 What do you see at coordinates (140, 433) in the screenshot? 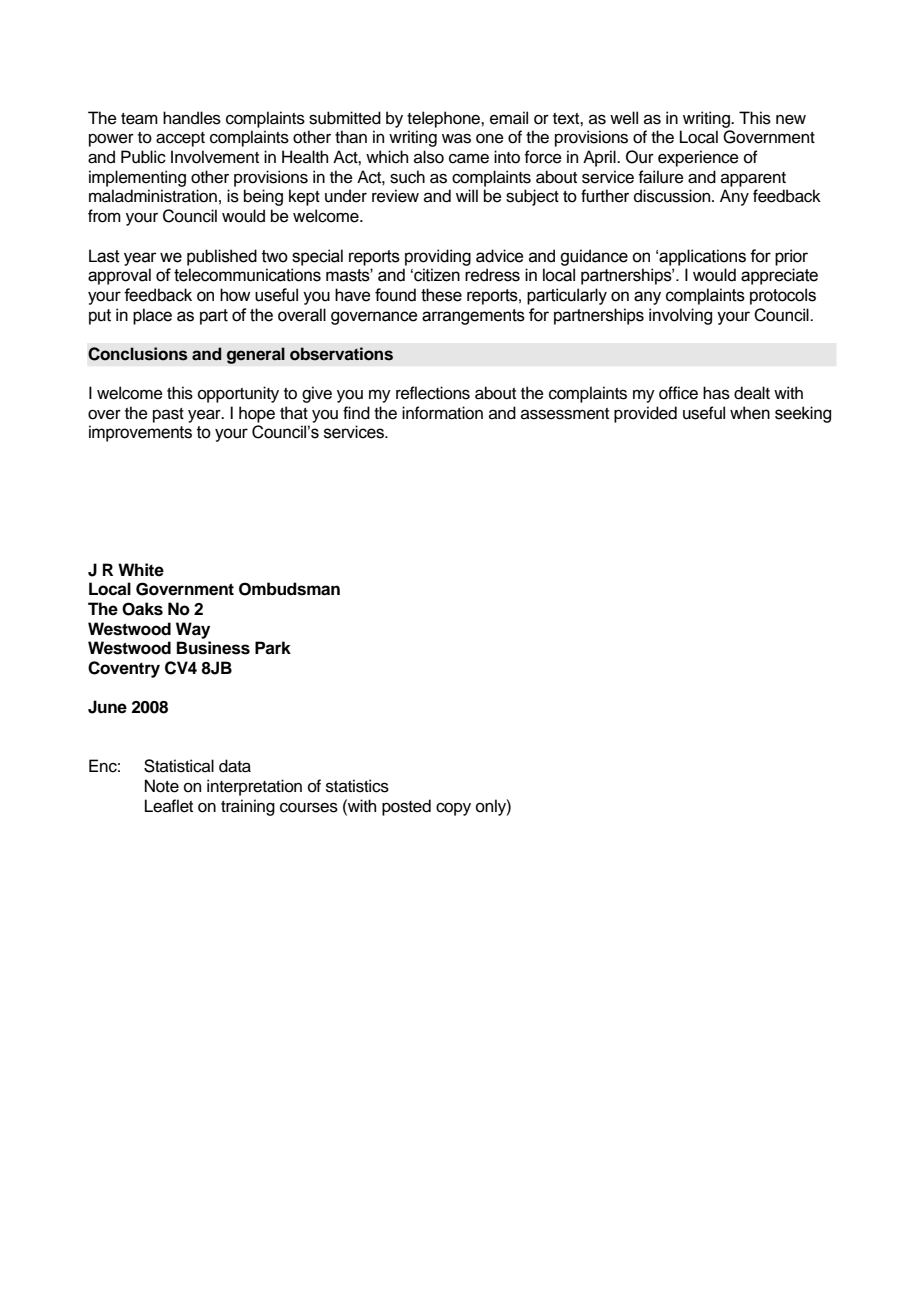
I see `improvements` at bounding box center [140, 433].
